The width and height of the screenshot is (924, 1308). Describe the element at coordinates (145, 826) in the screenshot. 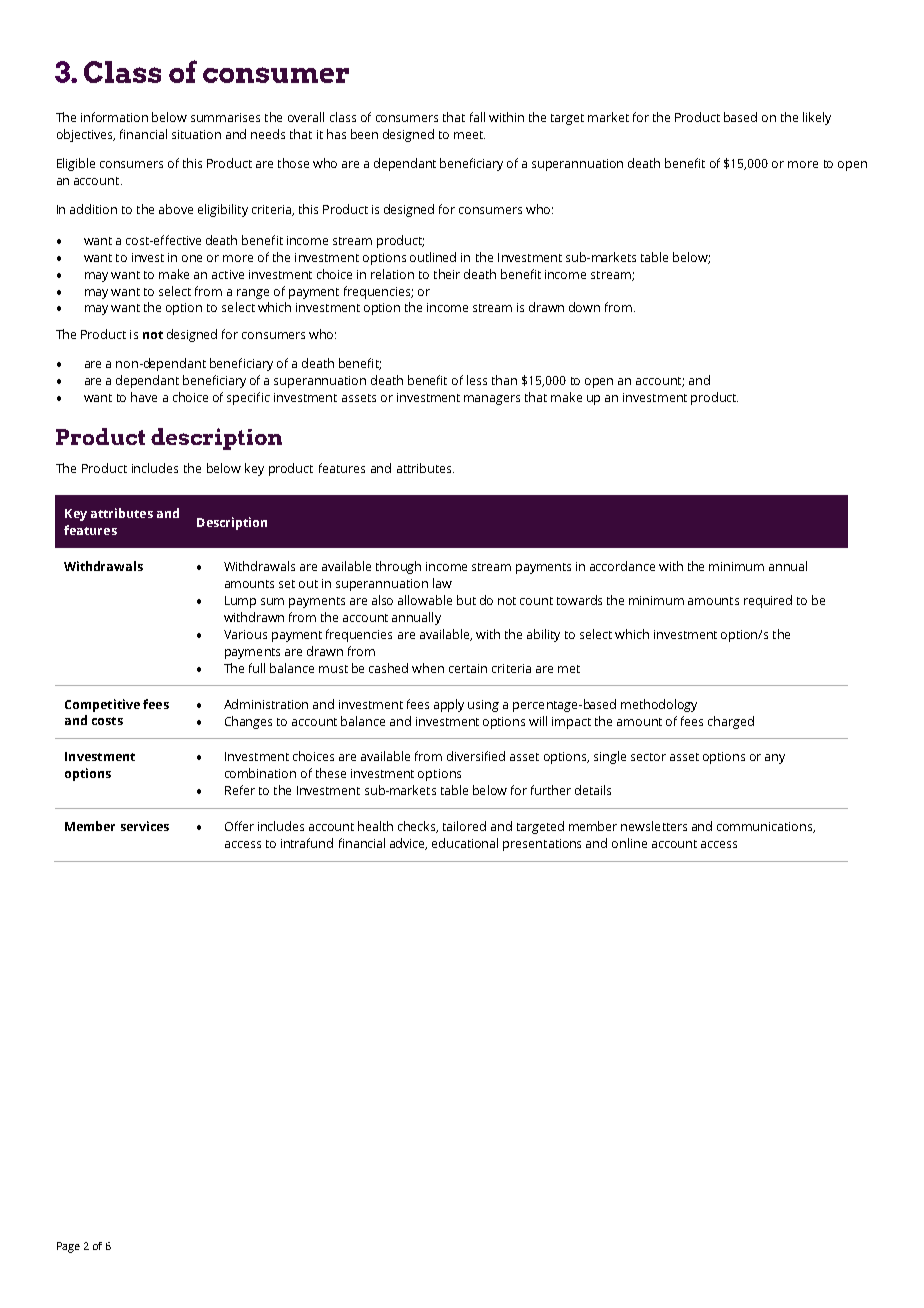

I see `services` at that location.
